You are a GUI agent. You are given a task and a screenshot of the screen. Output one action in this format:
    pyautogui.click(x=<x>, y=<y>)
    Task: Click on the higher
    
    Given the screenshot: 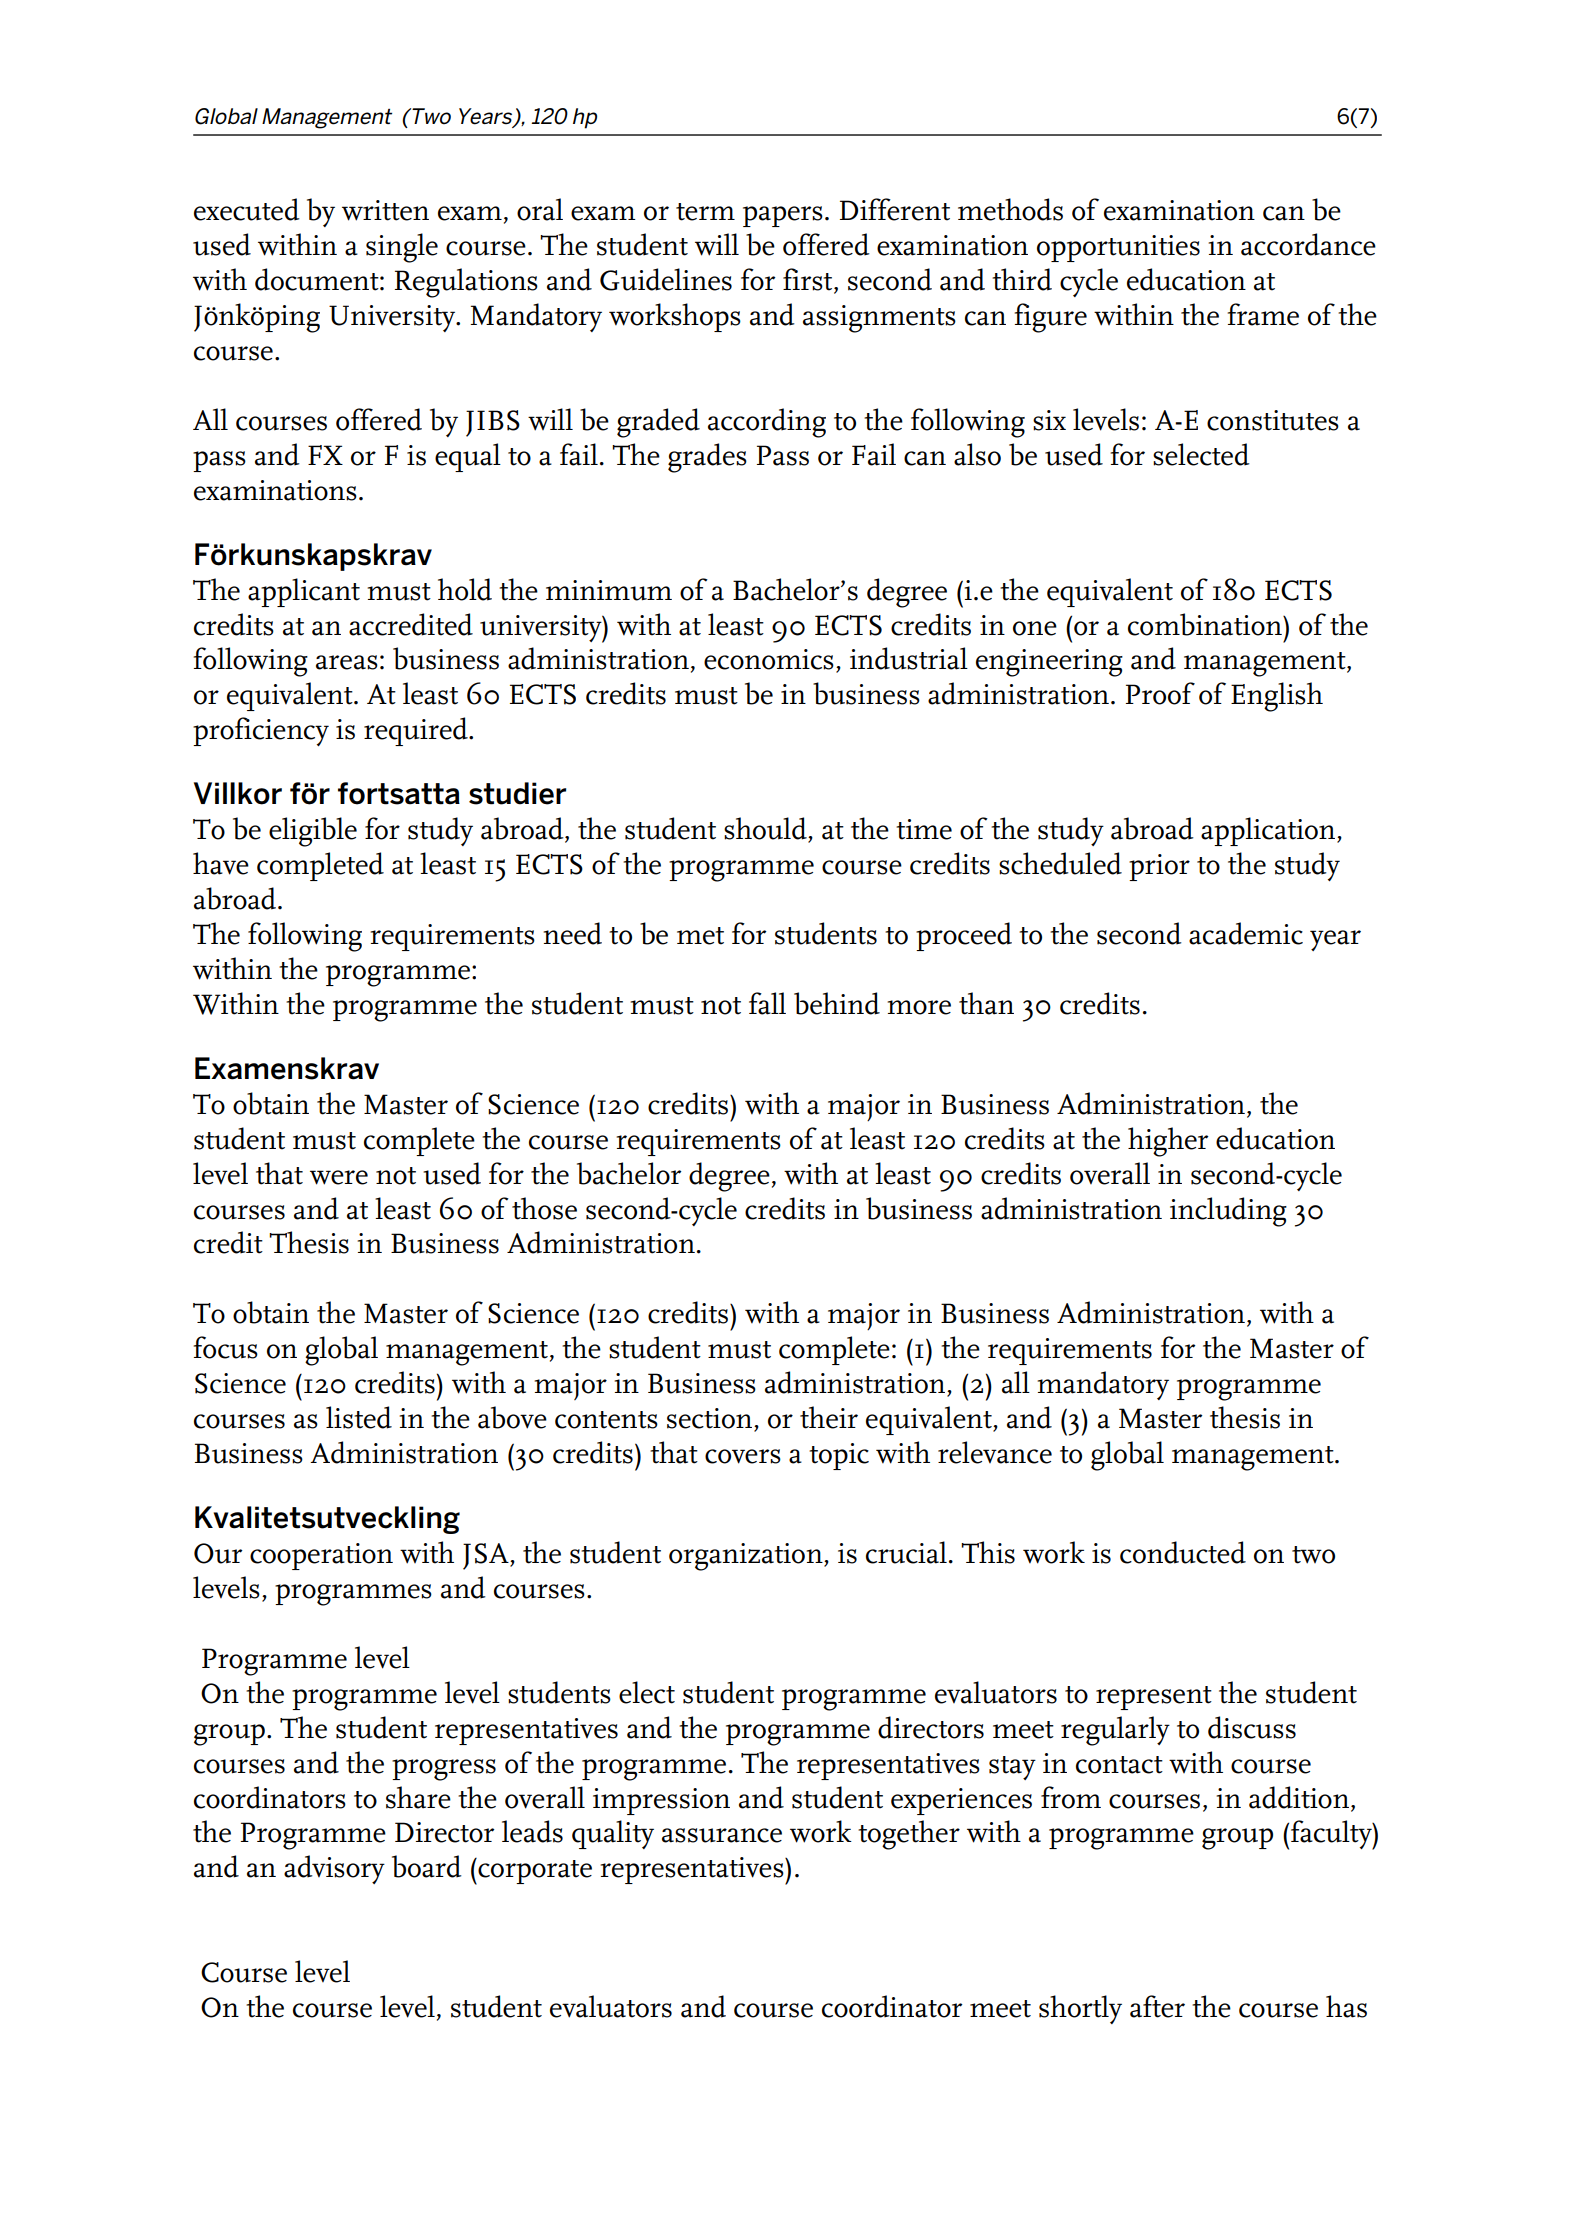 What is the action you would take?
    pyautogui.click(x=1168, y=1142)
